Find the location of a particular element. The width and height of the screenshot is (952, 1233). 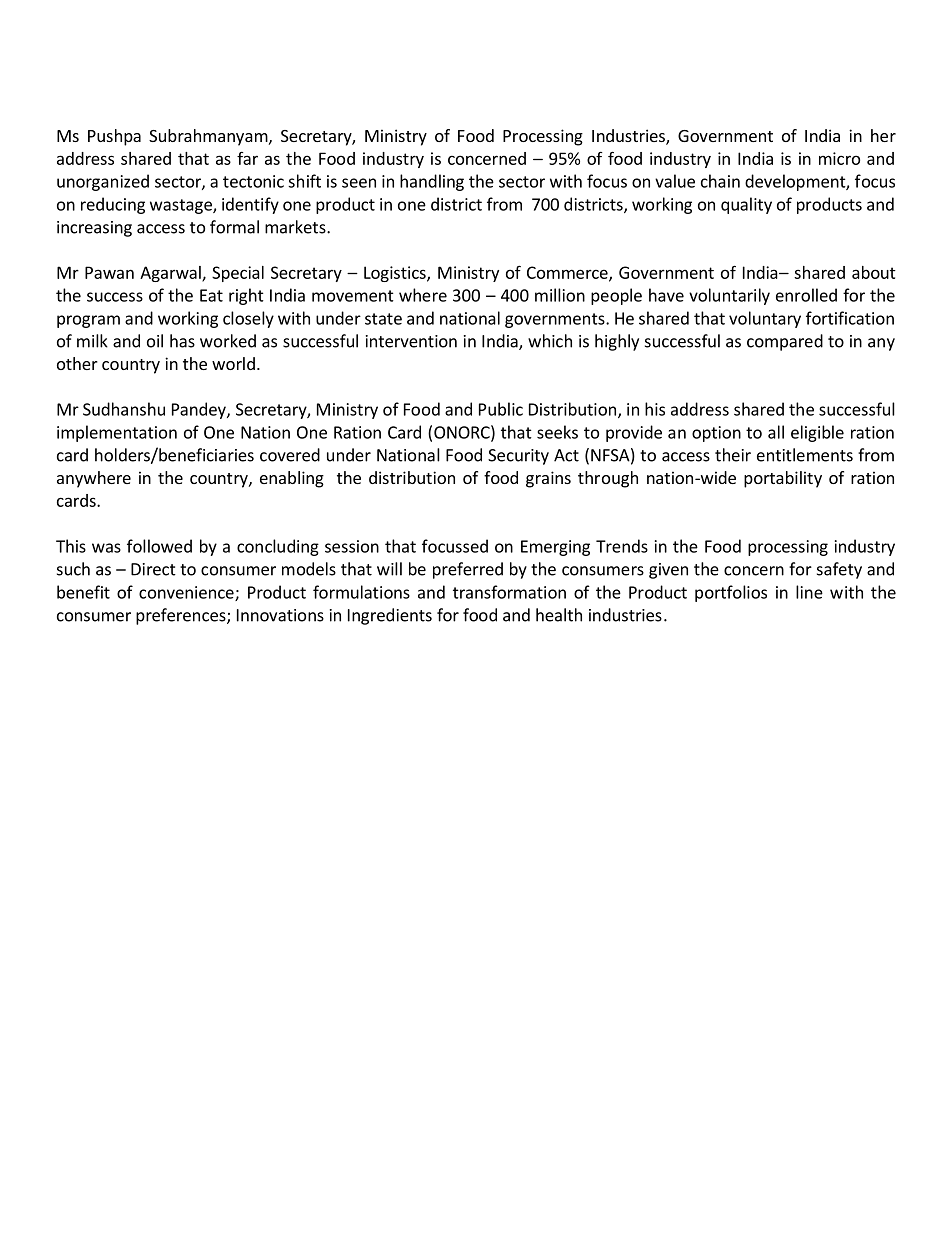

Public is located at coordinates (501, 409).
